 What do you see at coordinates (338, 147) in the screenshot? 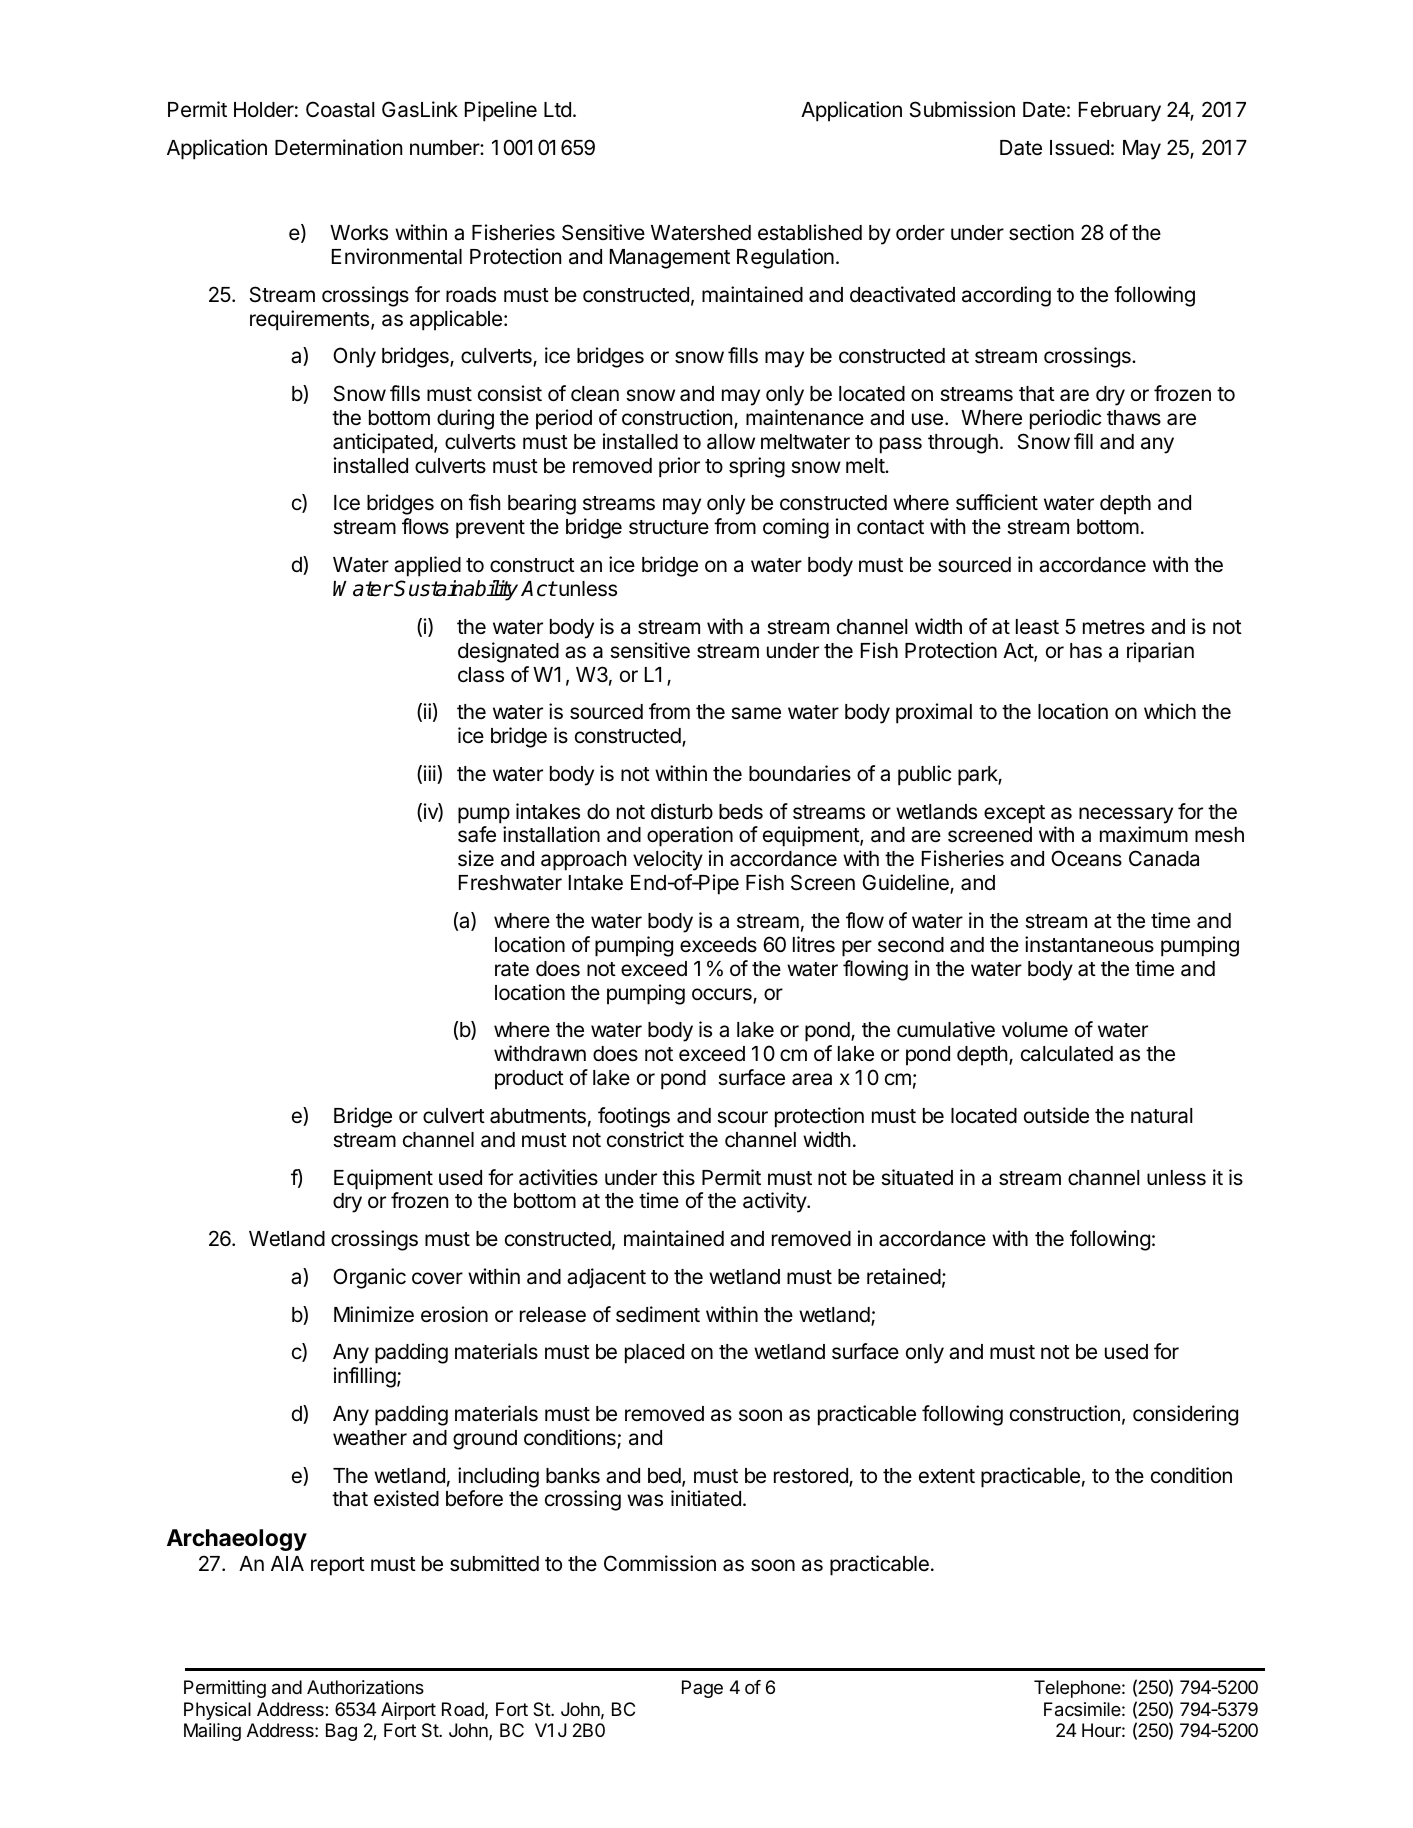
I see `Determination` at bounding box center [338, 147].
